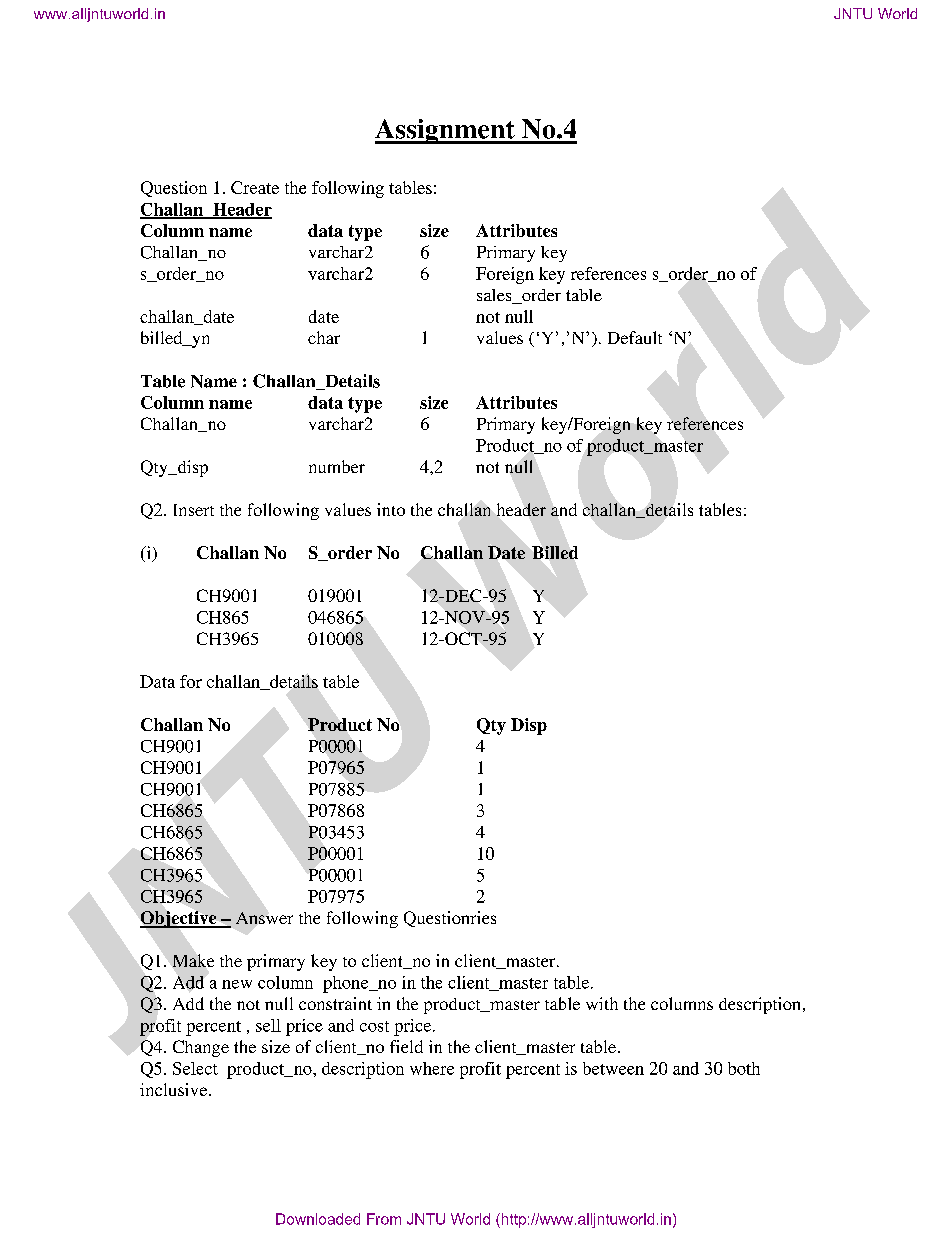 Image resolution: width=952 pixels, height=1233 pixels. What do you see at coordinates (613, 1068) in the screenshot?
I see `between` at bounding box center [613, 1068].
